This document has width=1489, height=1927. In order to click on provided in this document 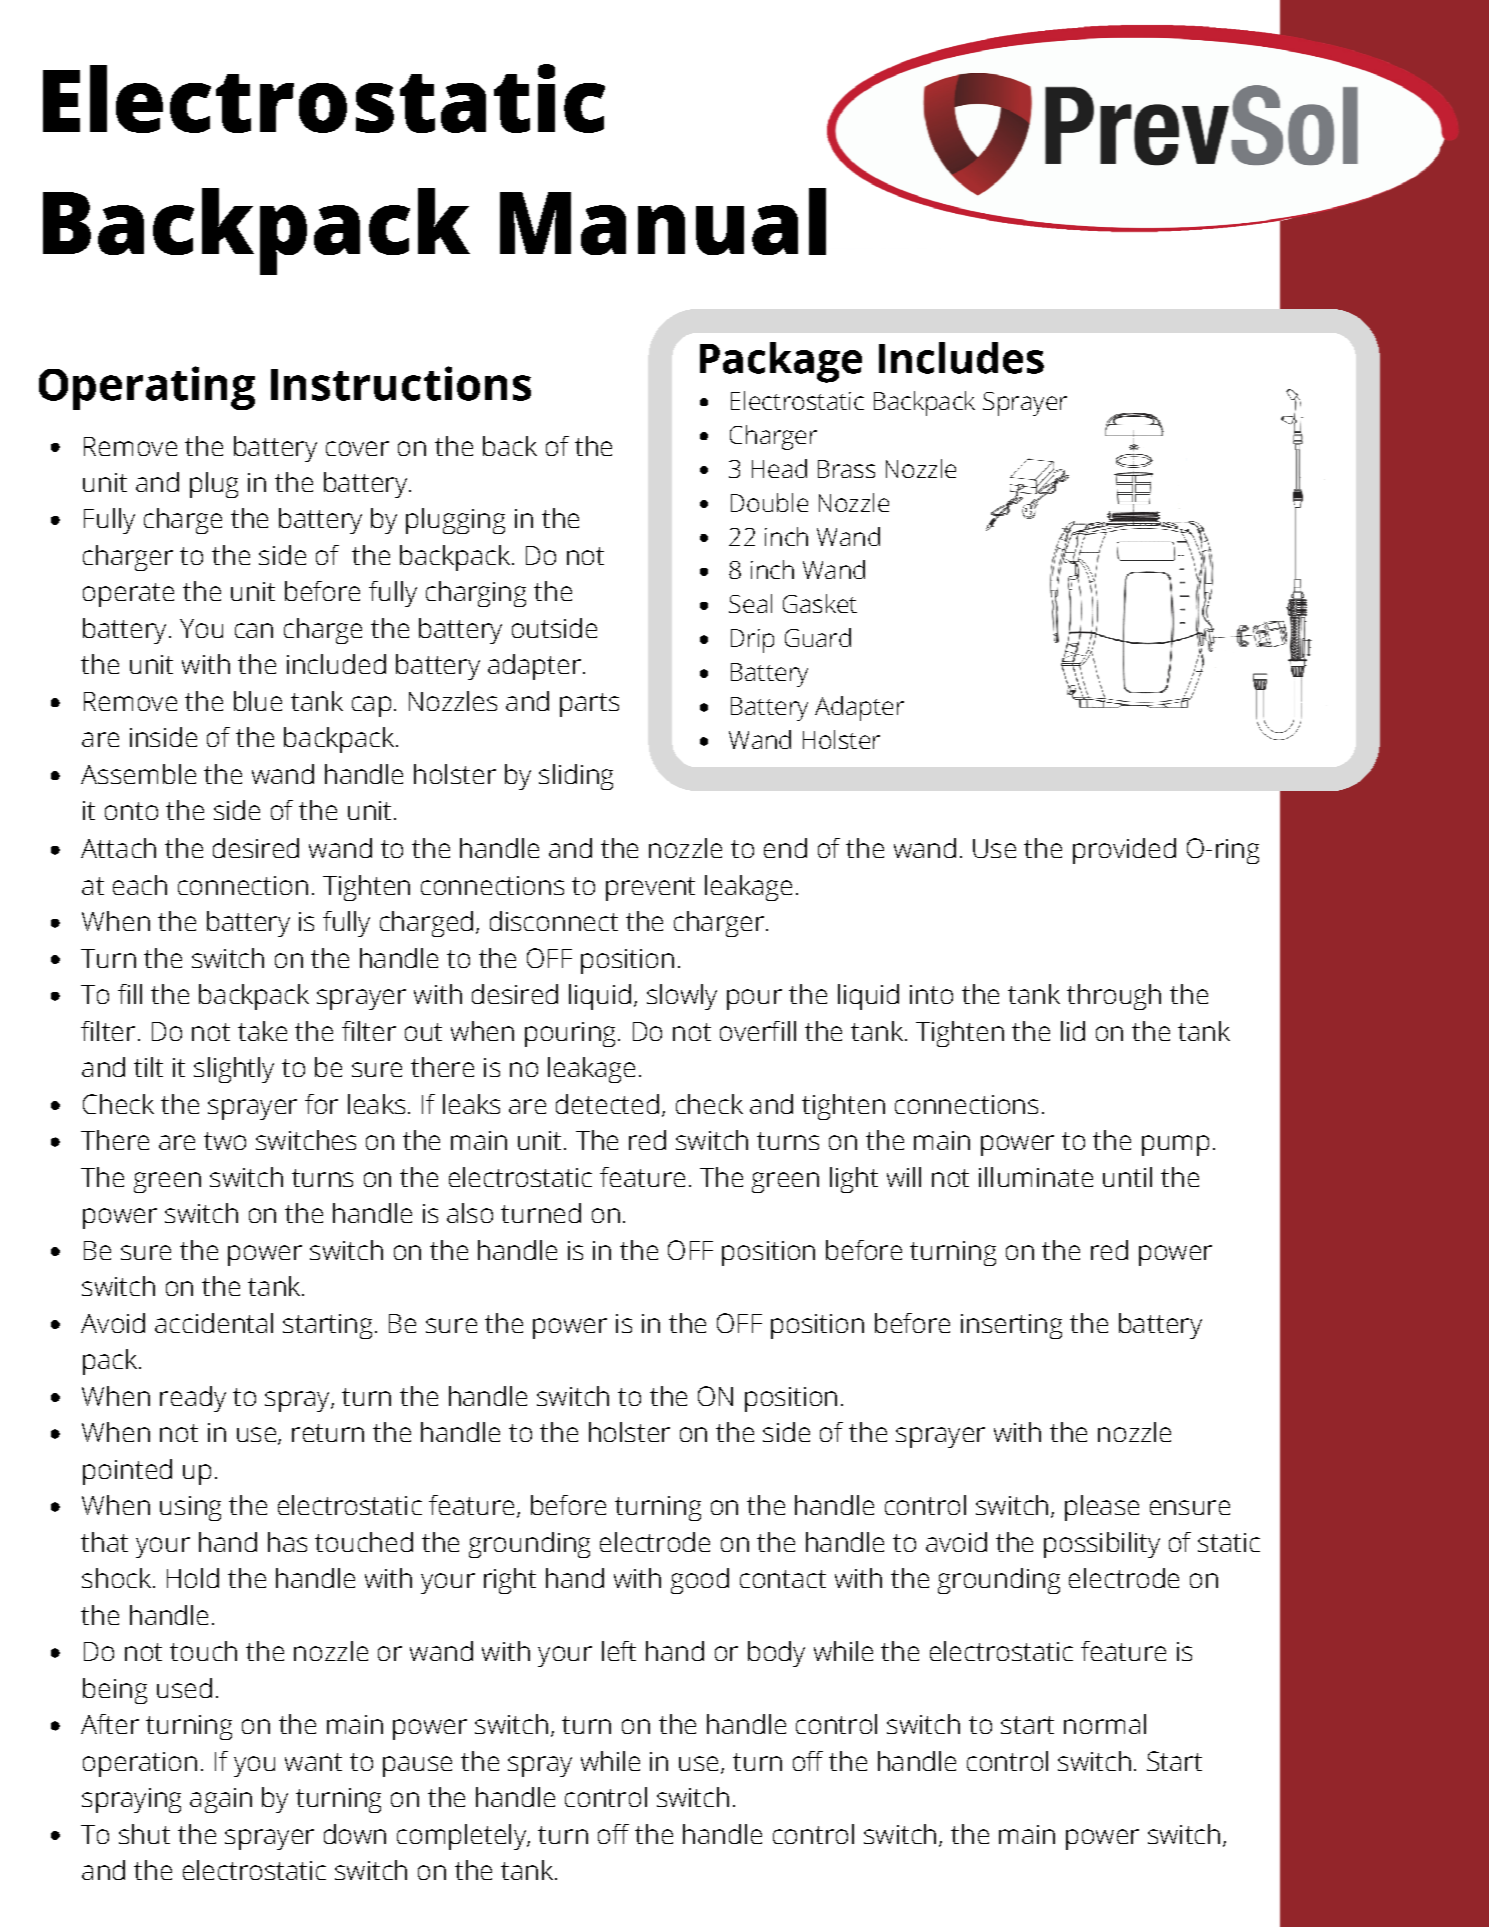, I will do `click(1124, 851)`.
